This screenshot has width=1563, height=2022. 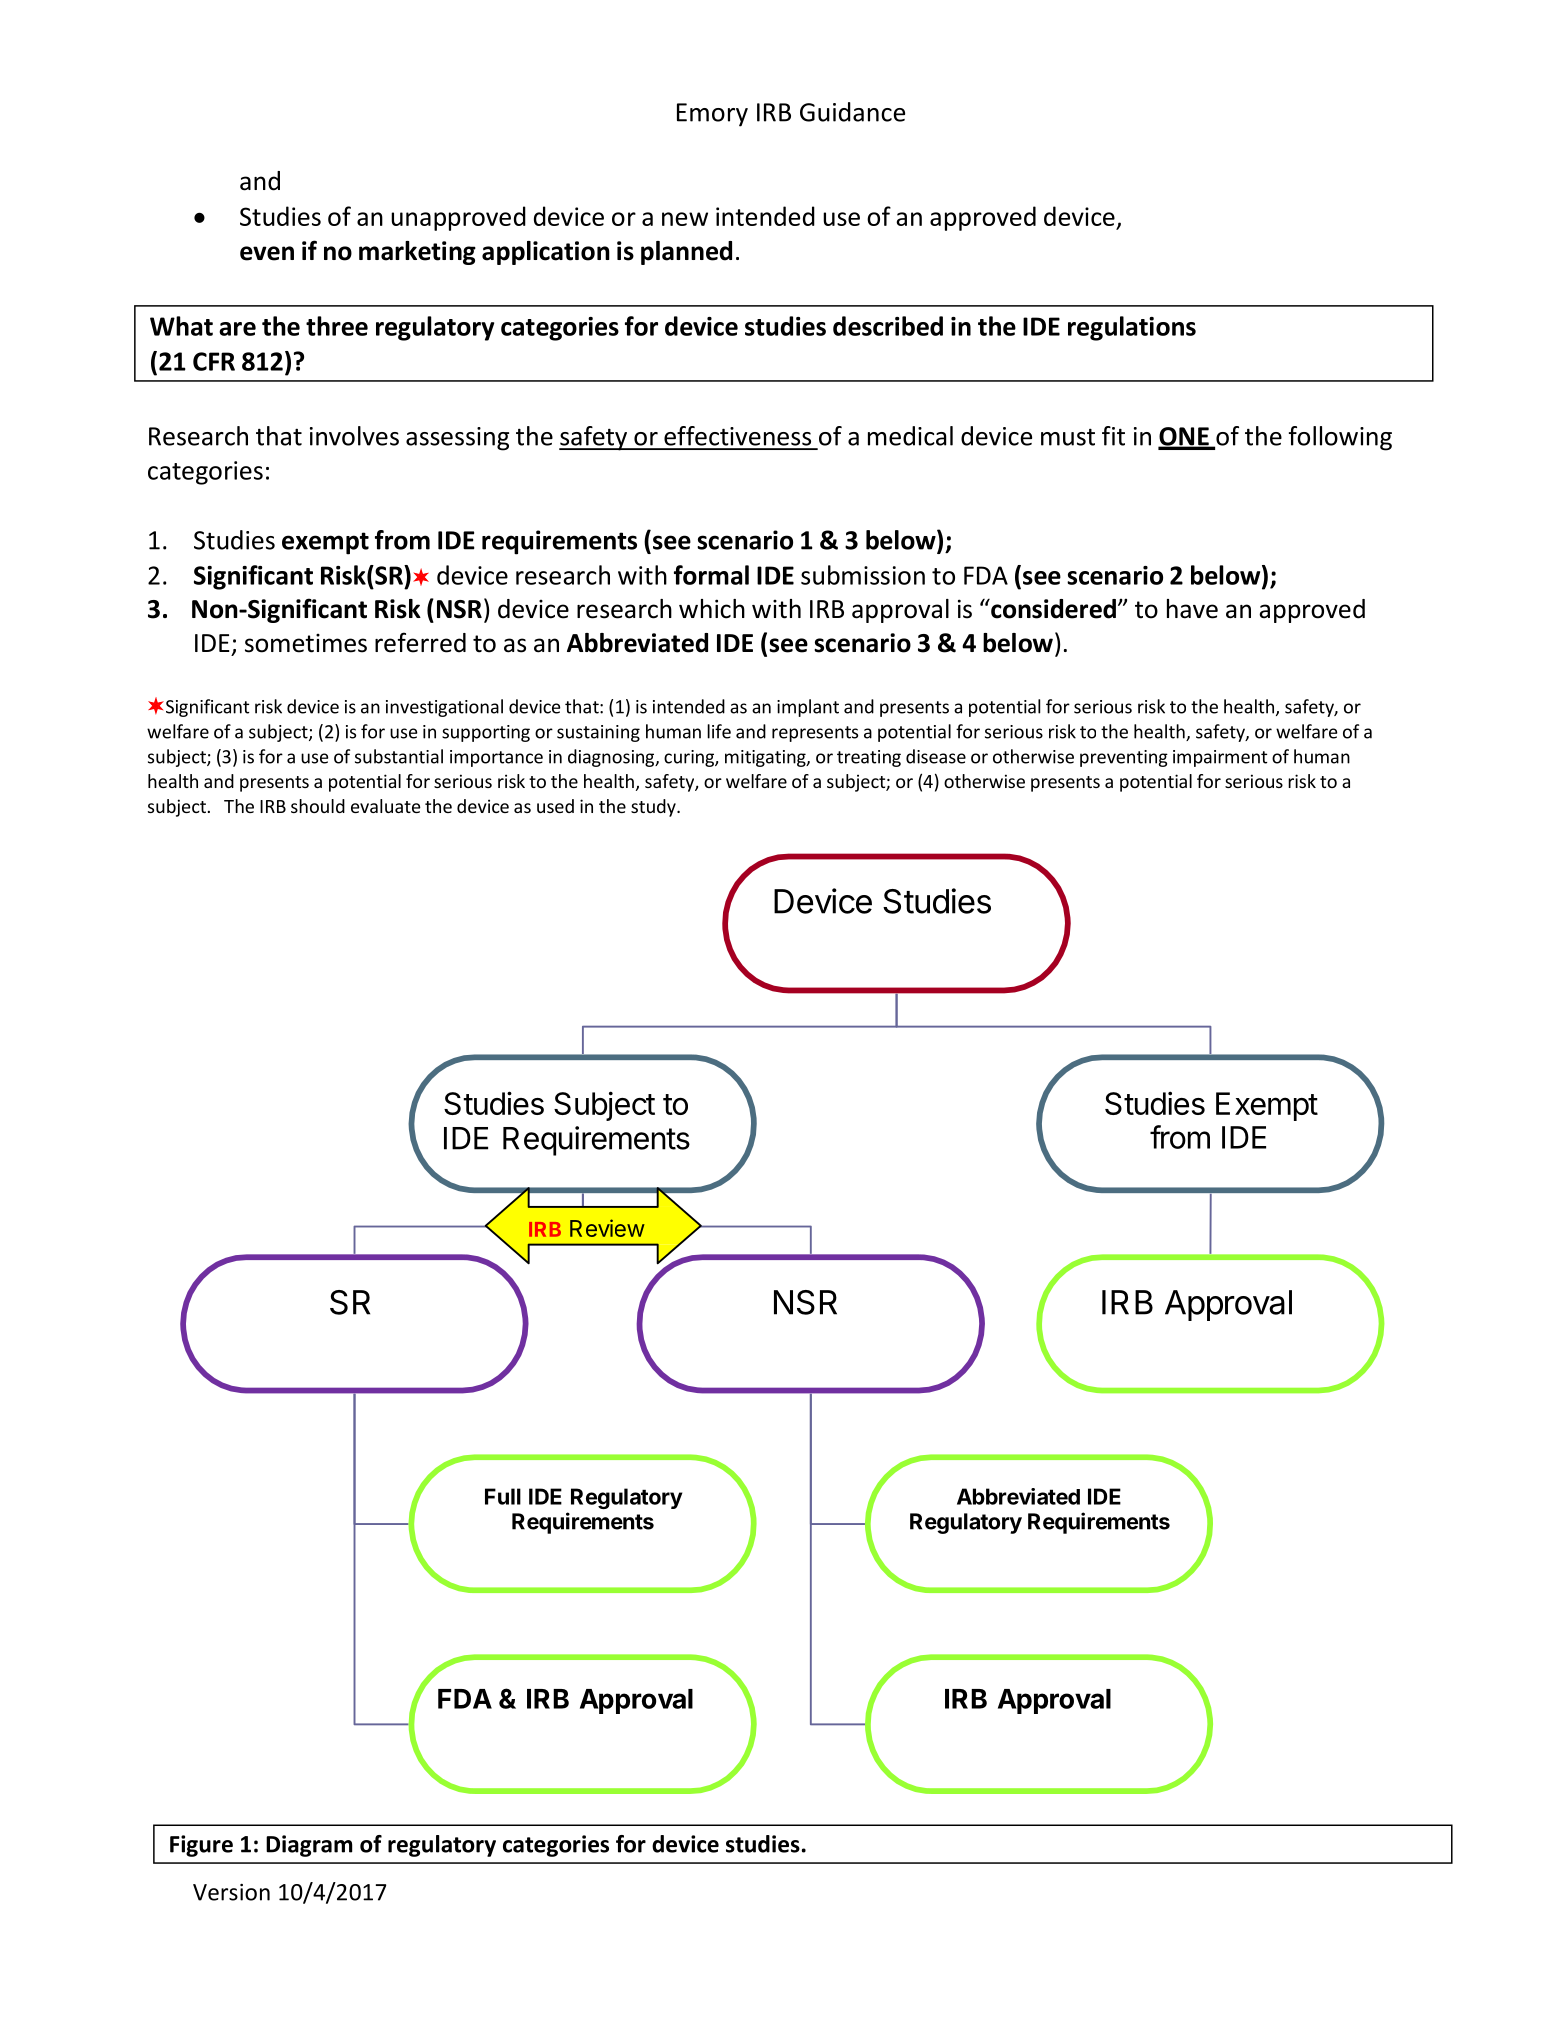 What do you see at coordinates (318, 806) in the screenshot?
I see `should` at bounding box center [318, 806].
